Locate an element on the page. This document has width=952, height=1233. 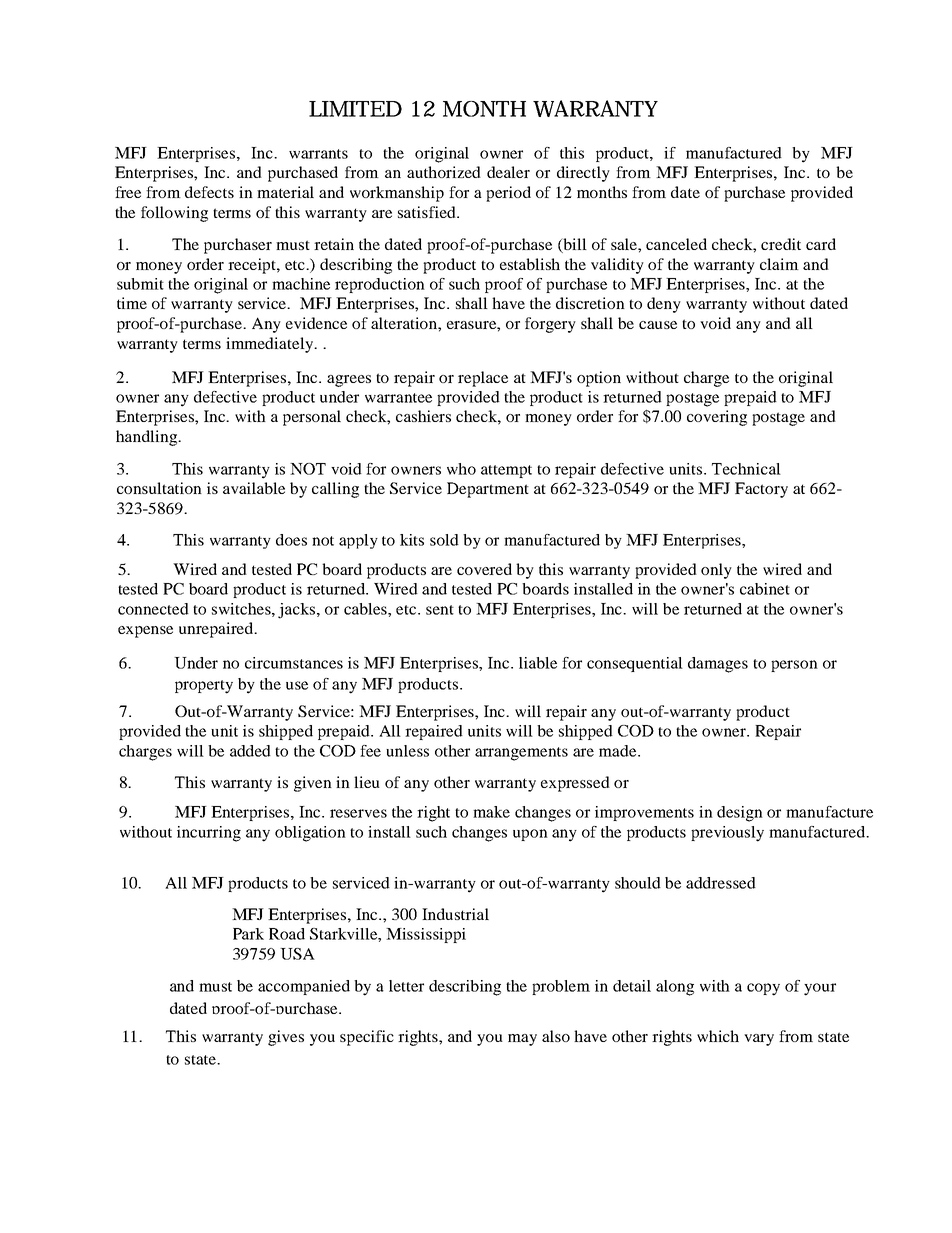
only is located at coordinates (716, 571).
